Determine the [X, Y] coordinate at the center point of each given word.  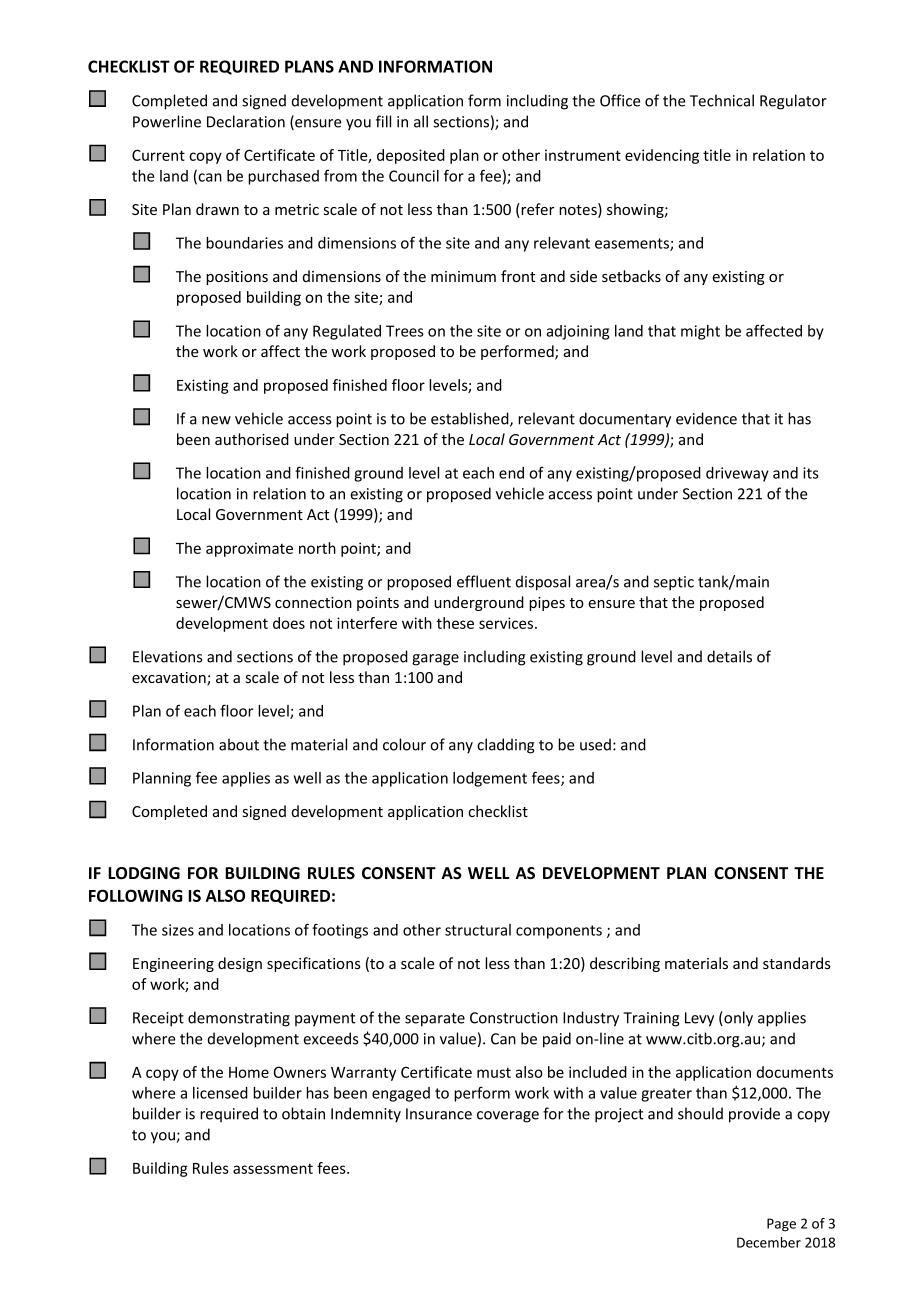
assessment [273, 1168]
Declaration [246, 121]
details [729, 656]
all [421, 121]
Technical [722, 100]
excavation [170, 679]
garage [435, 660]
